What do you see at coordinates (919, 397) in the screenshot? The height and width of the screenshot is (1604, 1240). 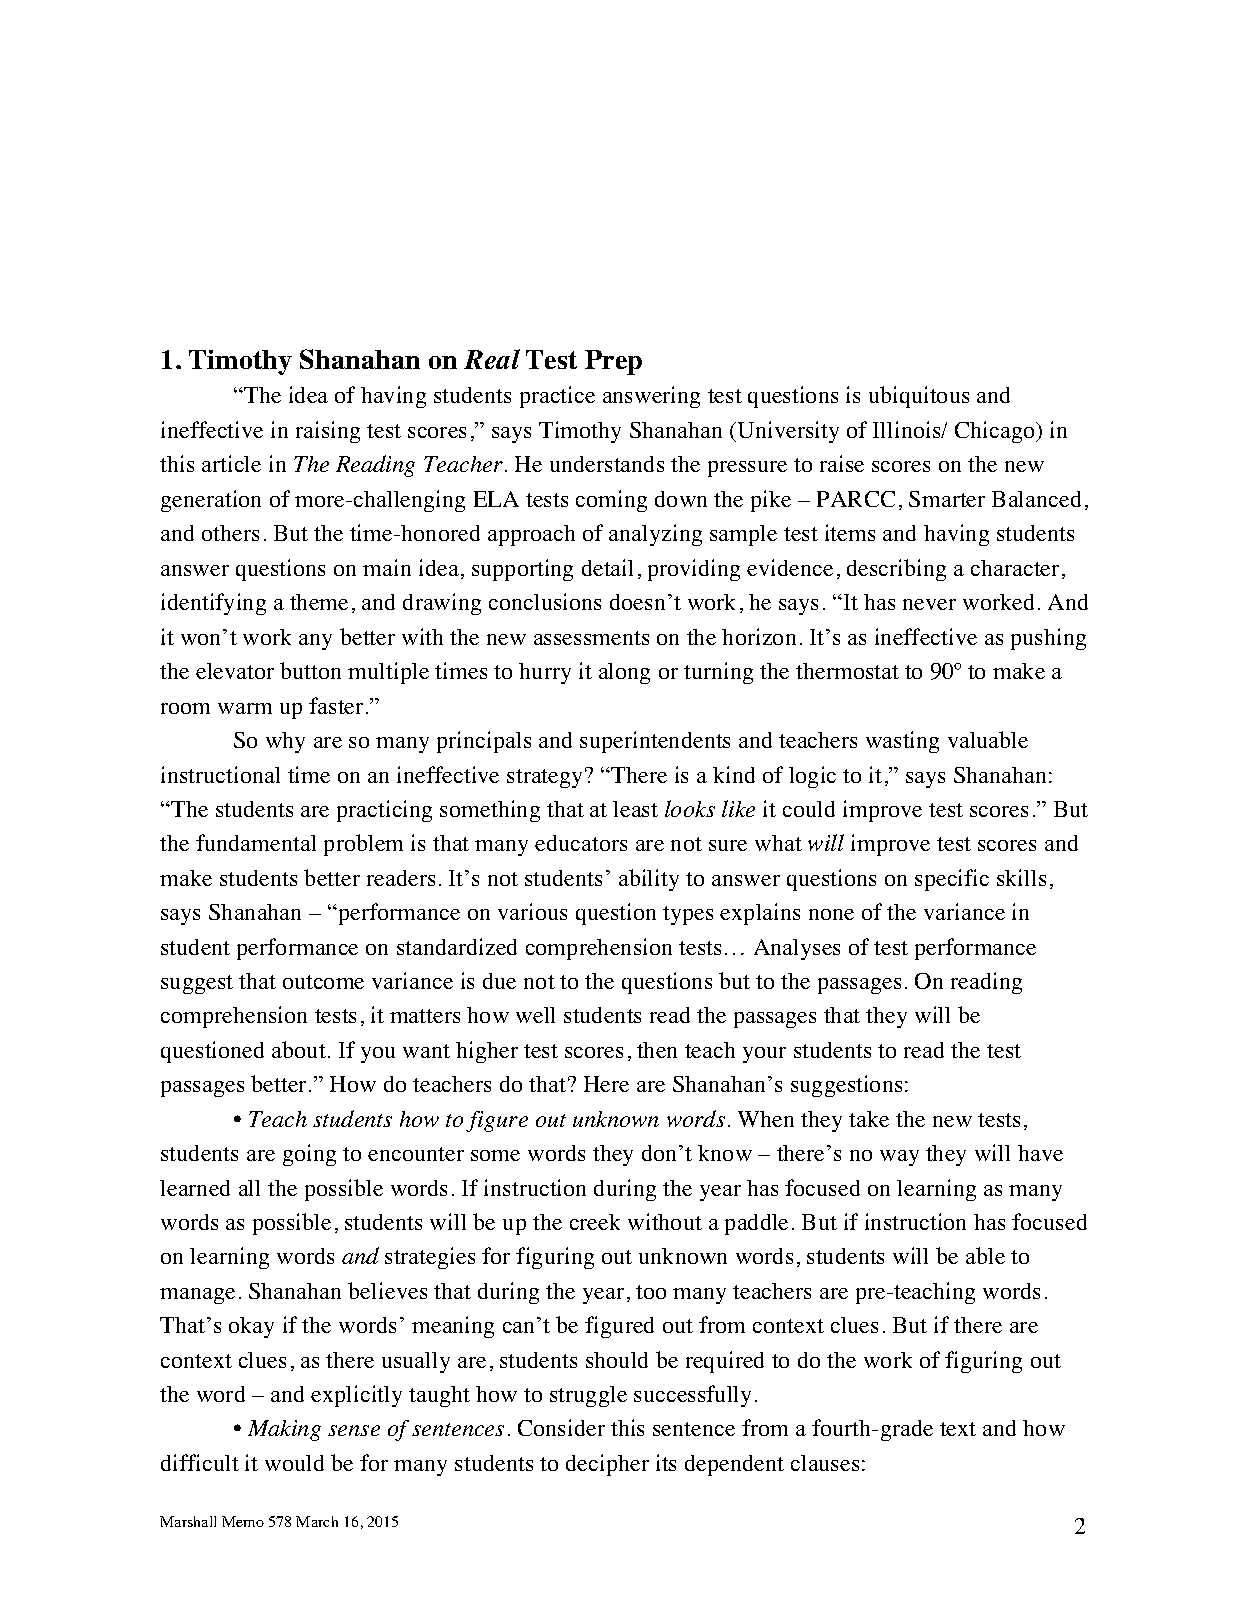 I see `ubiquitous` at bounding box center [919, 397].
